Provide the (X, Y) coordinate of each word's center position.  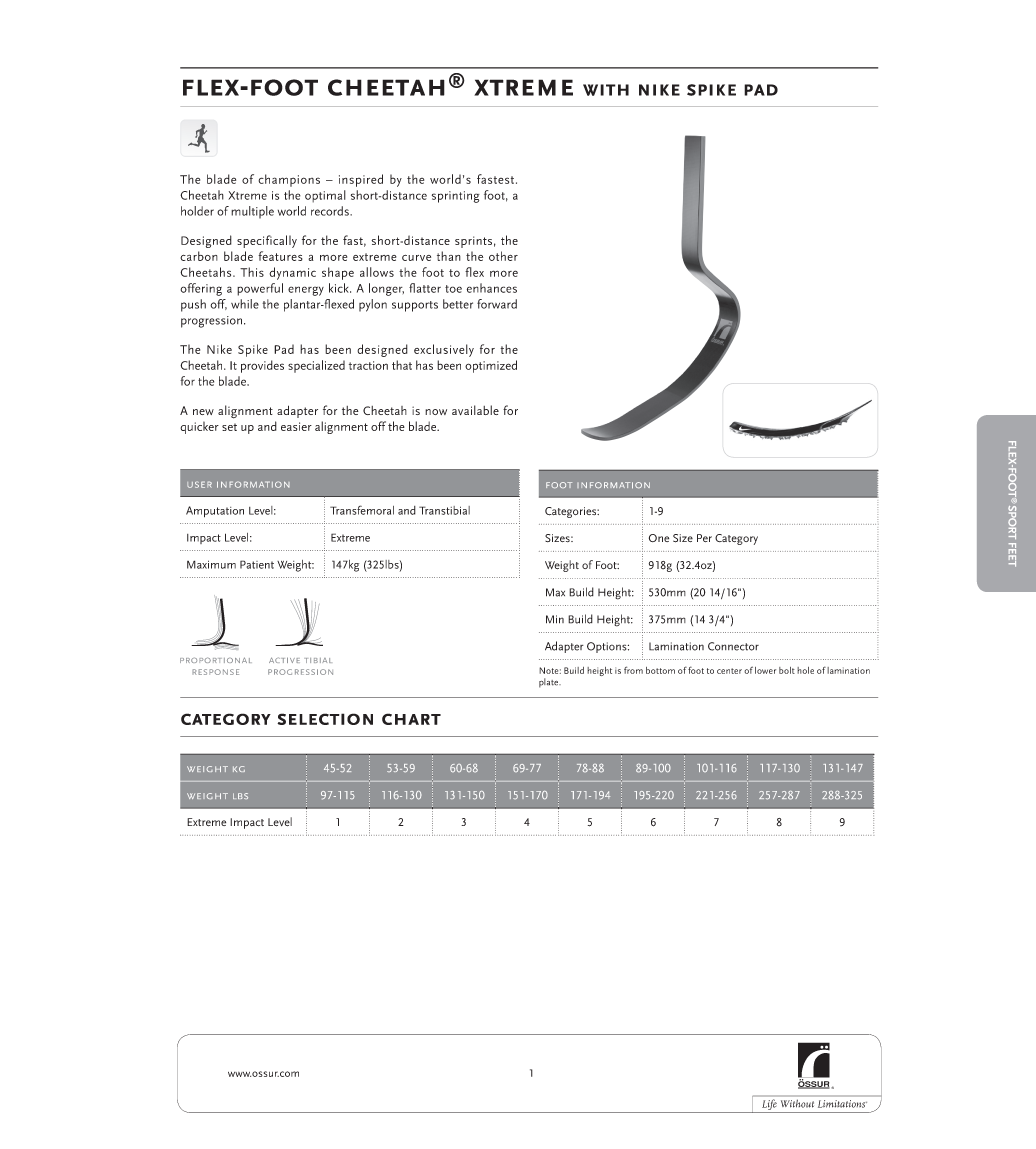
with (606, 90)
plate (550, 683)
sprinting (456, 197)
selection (325, 719)
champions (289, 180)
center (729, 671)
